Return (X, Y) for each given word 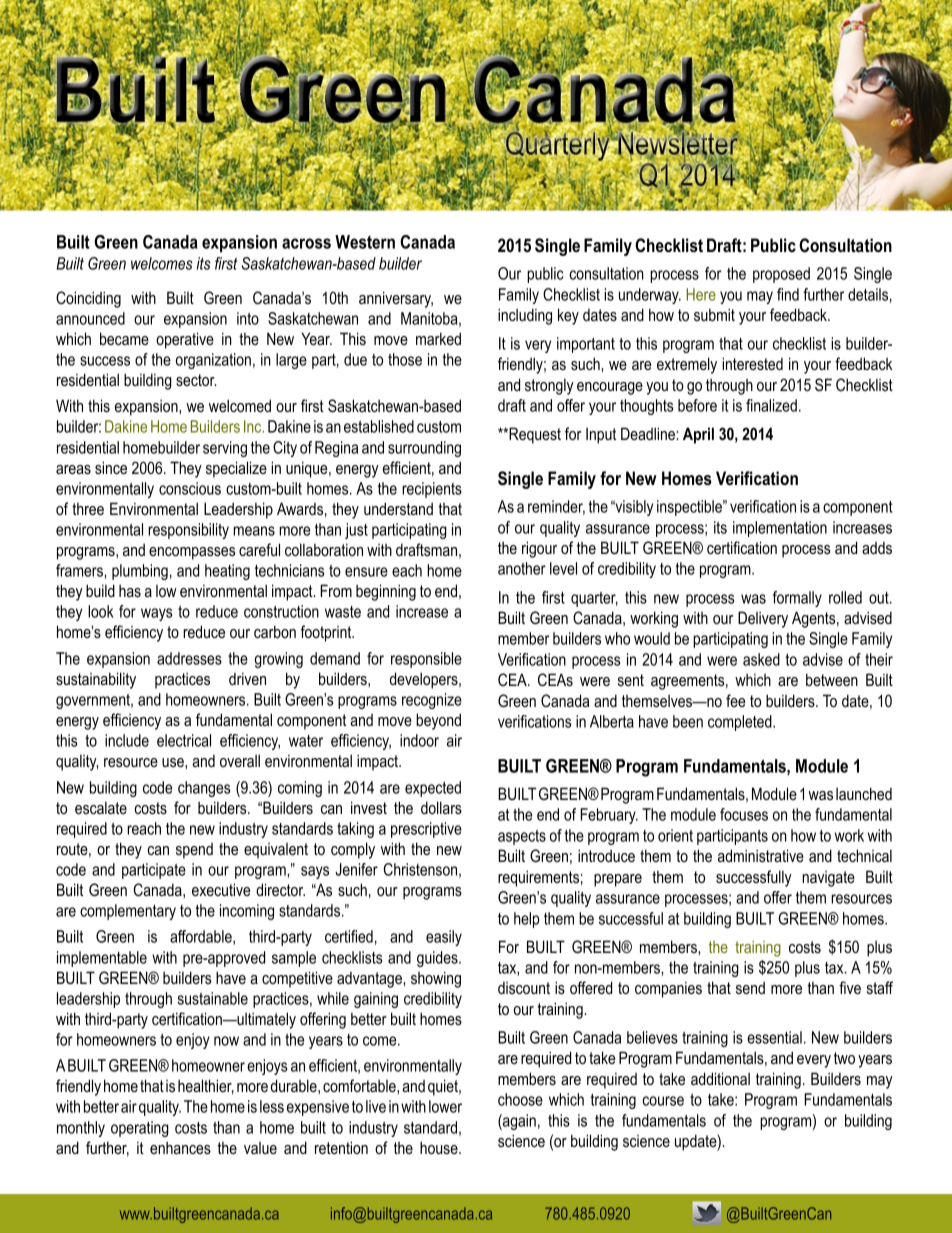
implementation (780, 529)
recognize (432, 701)
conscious (190, 488)
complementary (128, 912)
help (526, 920)
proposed (781, 275)
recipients (432, 490)
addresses (189, 658)
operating (140, 1129)
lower (445, 1106)
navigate (828, 879)
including (525, 316)
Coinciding (88, 299)
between (832, 679)
